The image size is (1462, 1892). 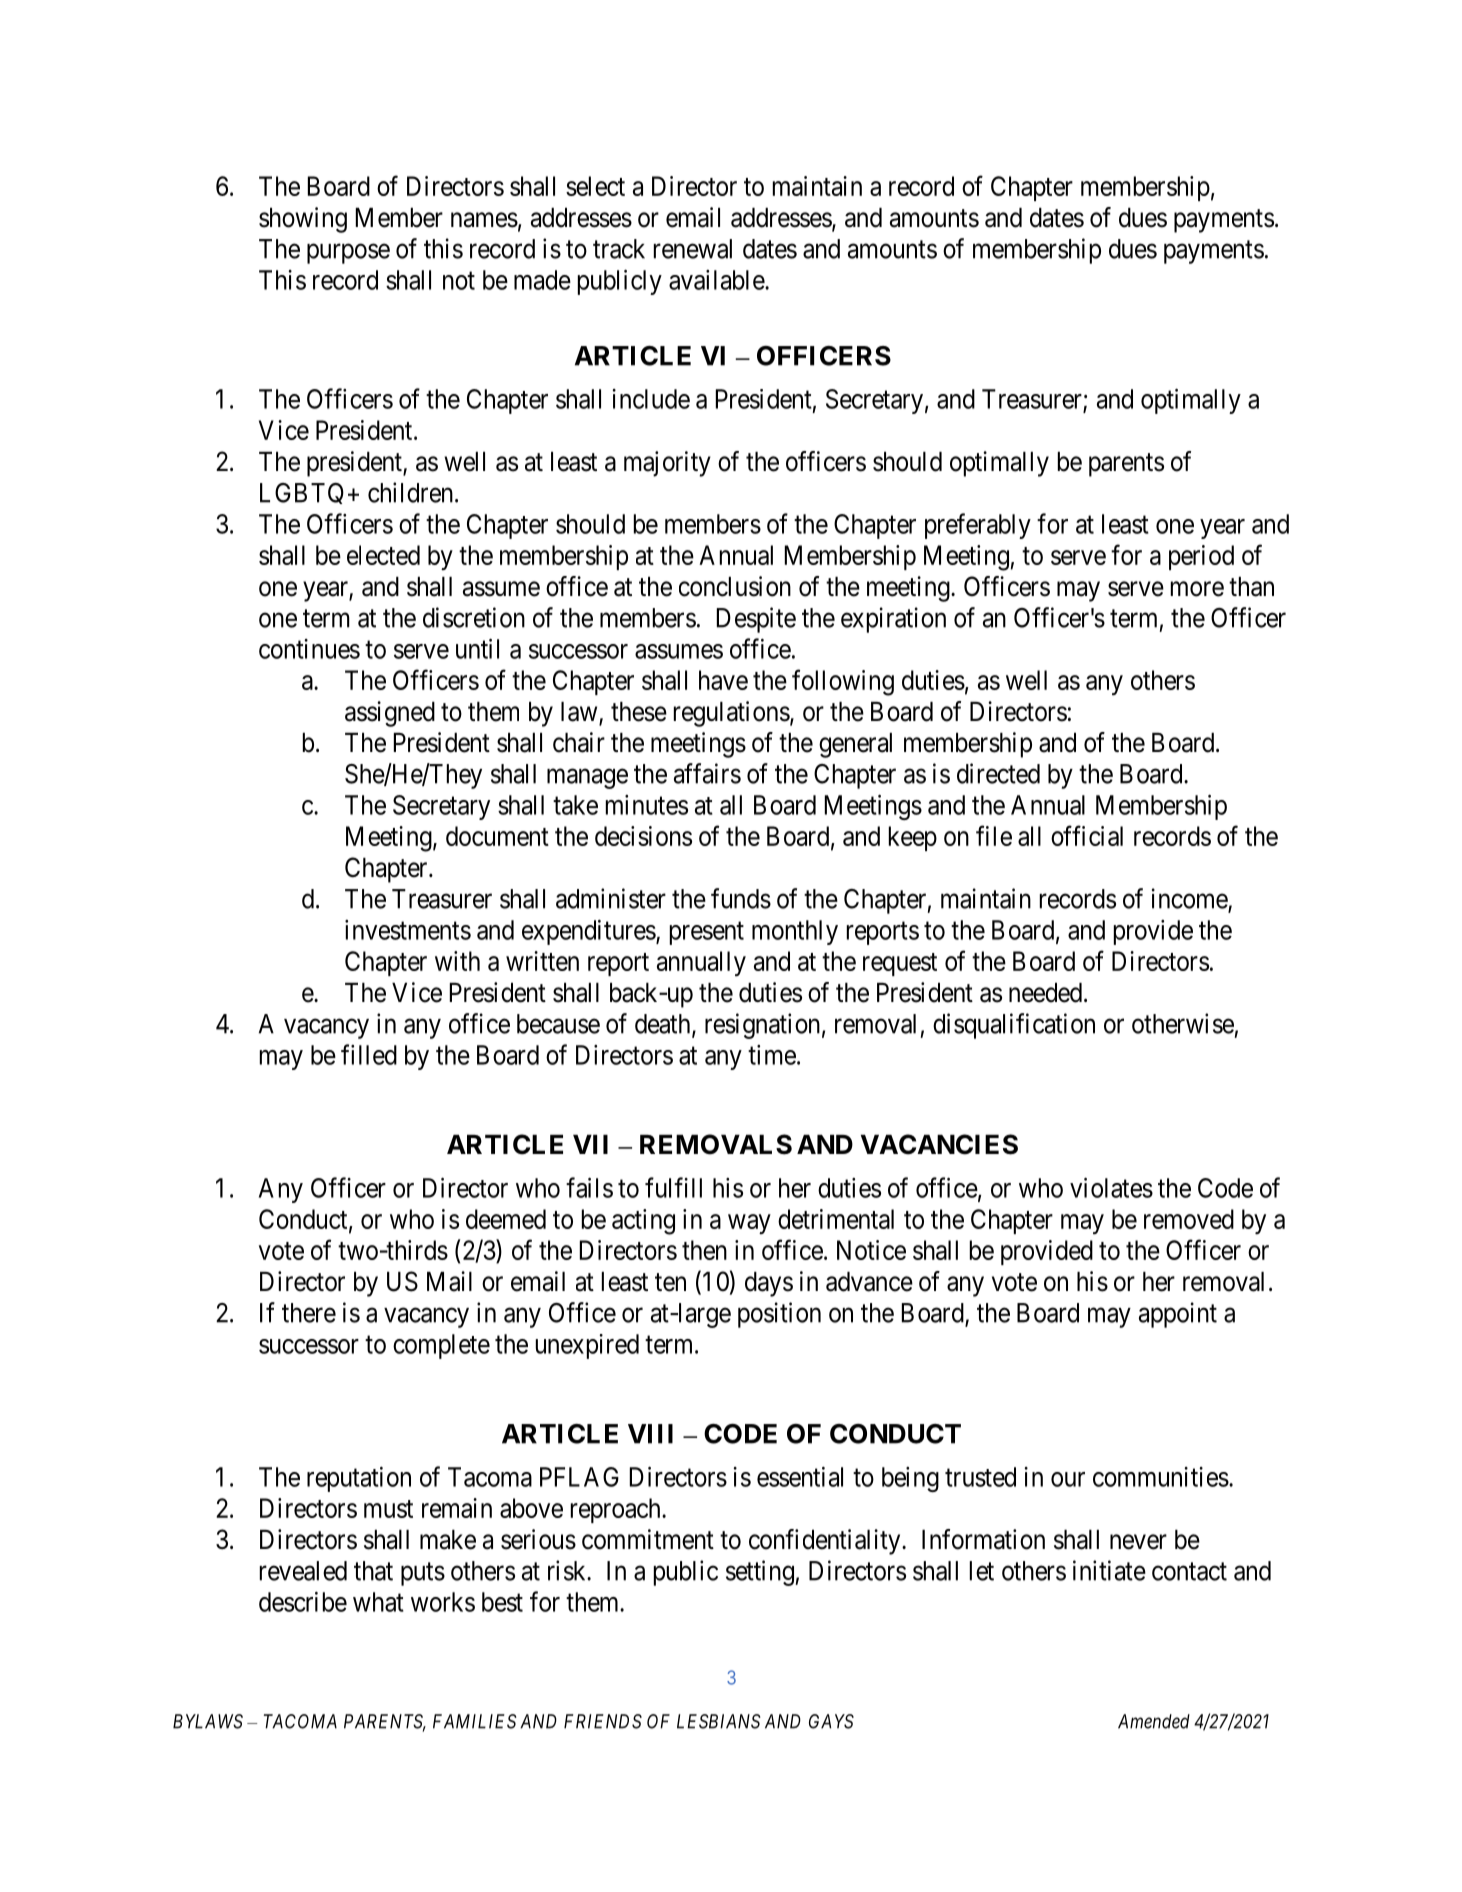 What do you see at coordinates (1154, 1721) in the document?
I see `Amended` at bounding box center [1154, 1721].
